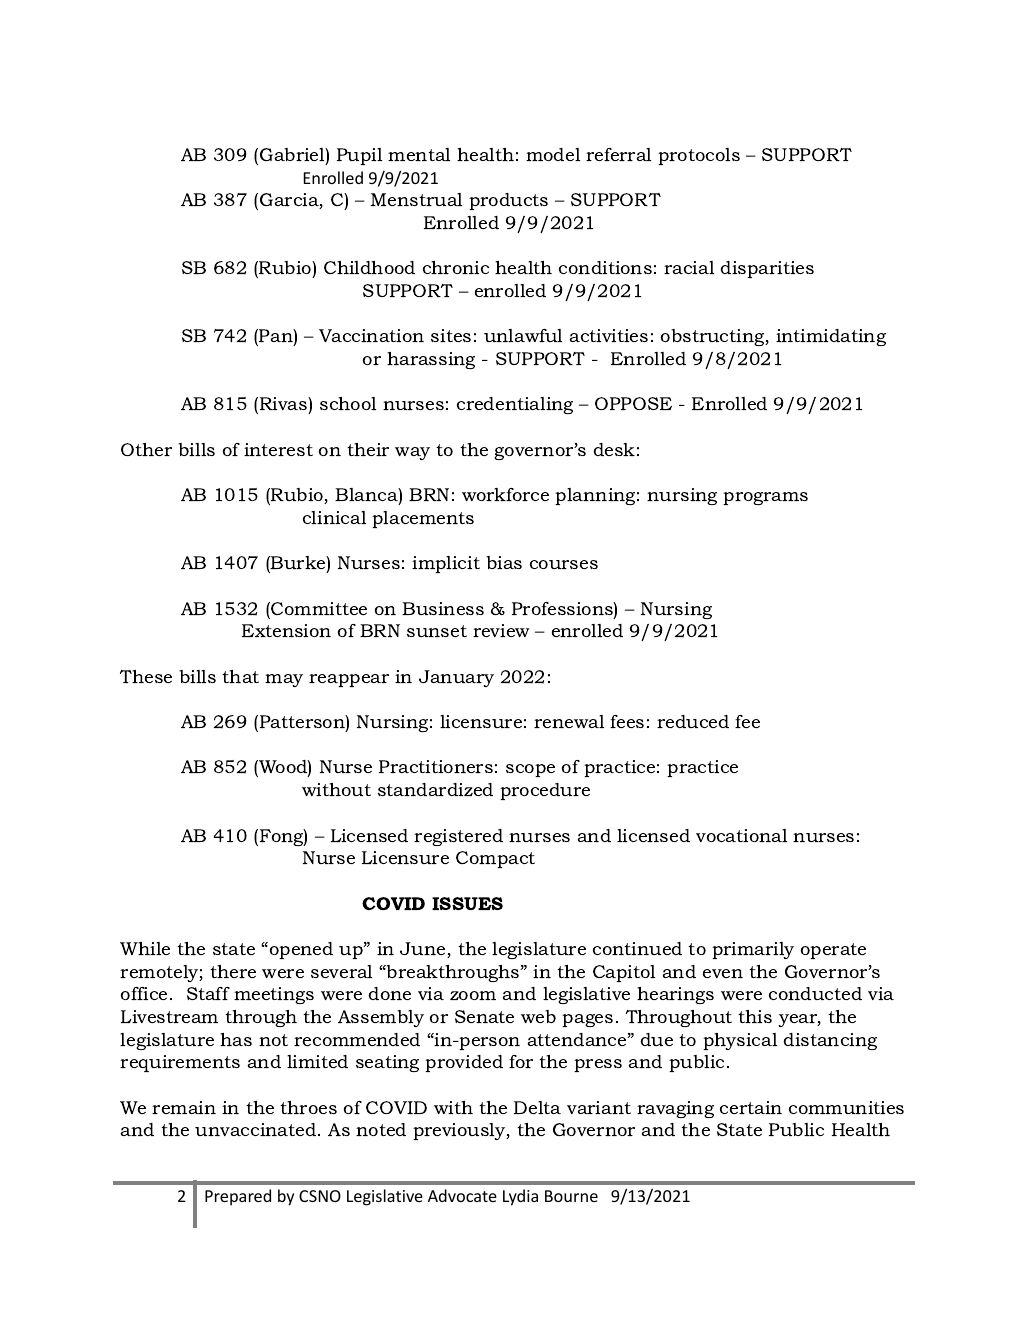 Image resolution: width=1028 pixels, height=1331 pixels. What do you see at coordinates (240, 676) in the document?
I see `that` at bounding box center [240, 676].
